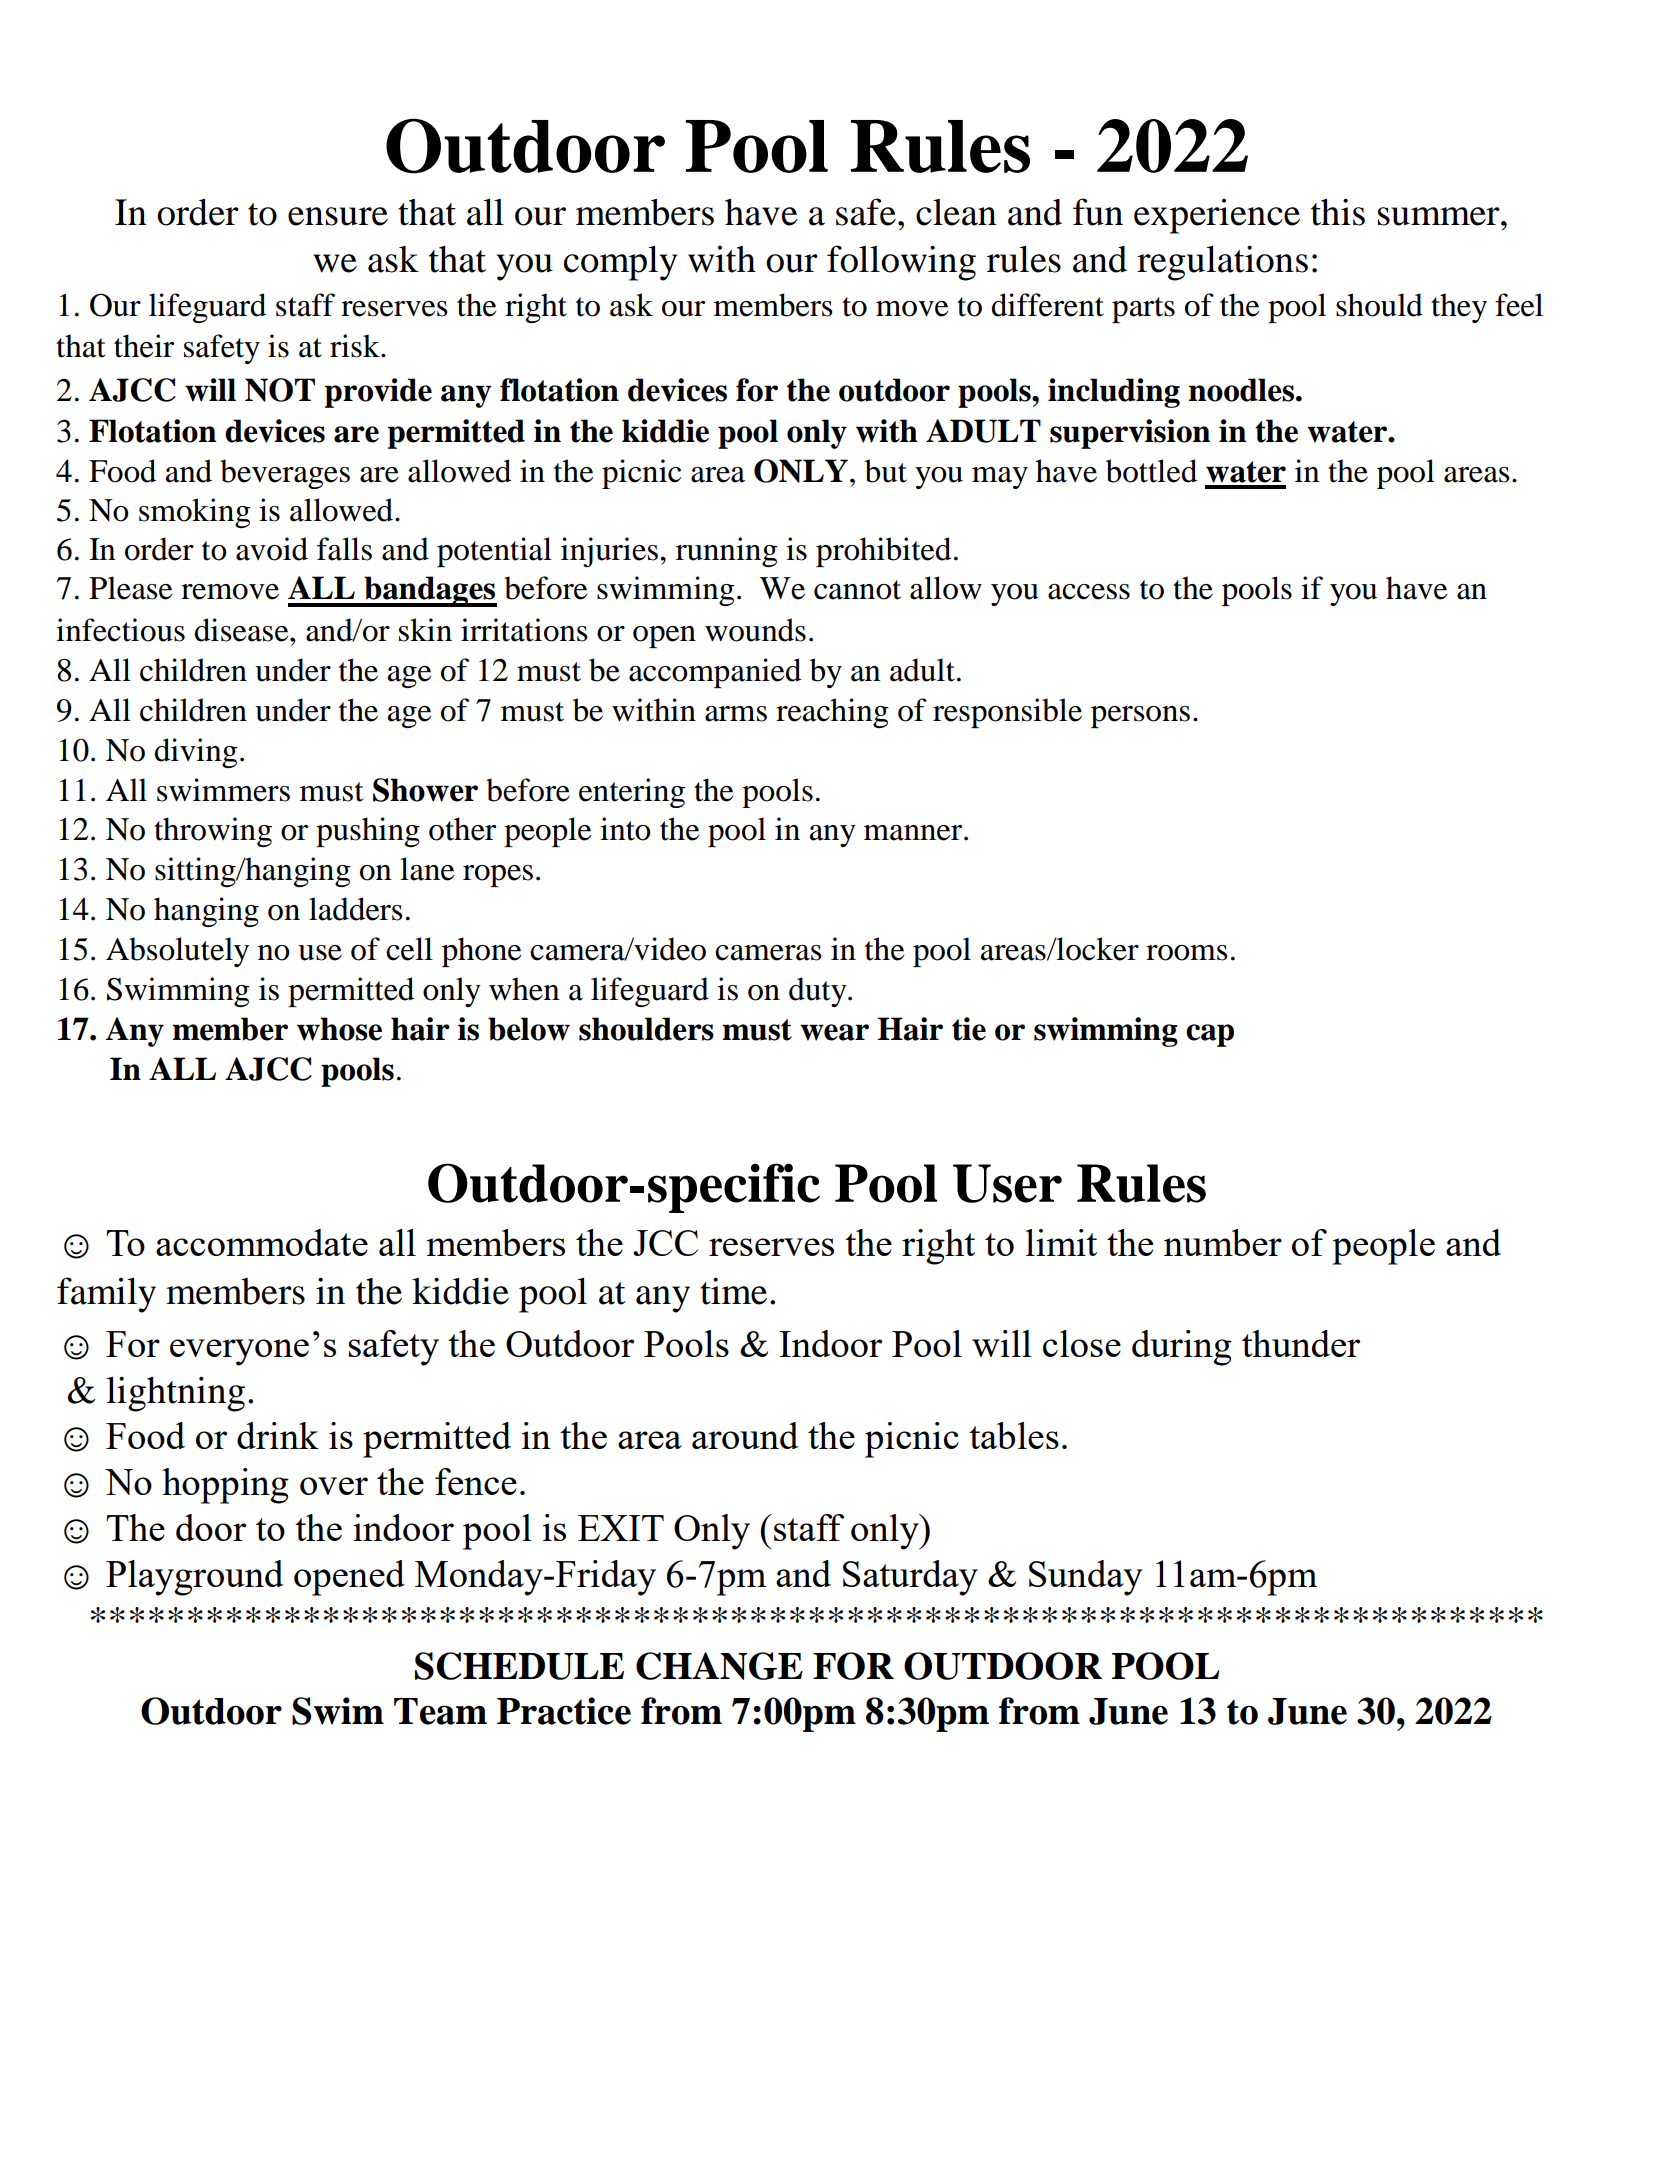 The height and width of the image is (2172, 1679). Describe the element at coordinates (242, 630) in the image. I see `disease` at that location.
